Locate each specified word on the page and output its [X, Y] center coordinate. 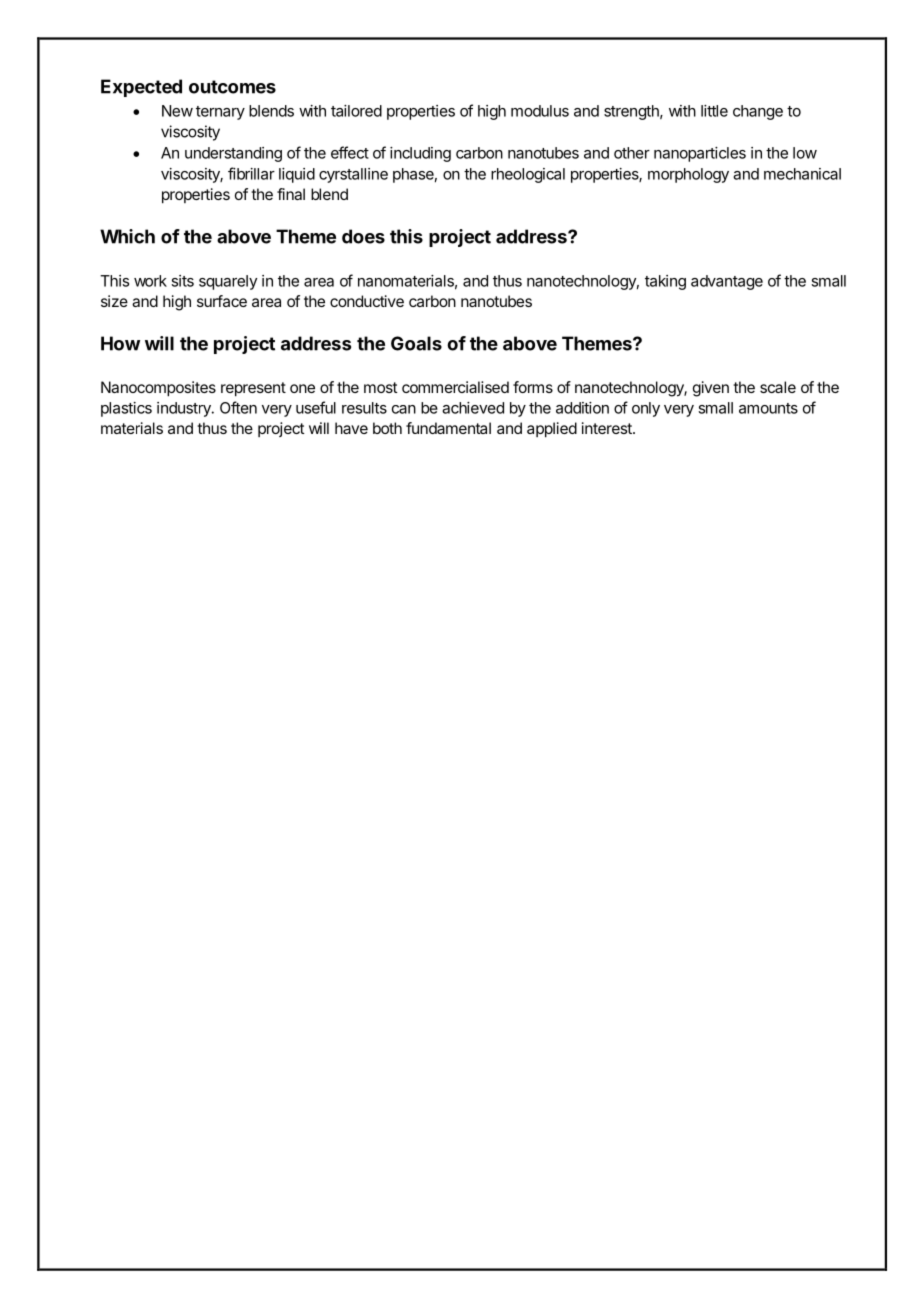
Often [238, 407]
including [420, 154]
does [363, 236]
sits [182, 281]
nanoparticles [700, 154]
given [711, 389]
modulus [540, 111]
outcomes [232, 87]
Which [127, 236]
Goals [416, 343]
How [120, 343]
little [714, 111]
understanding [233, 154]
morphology [688, 175]
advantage [727, 282]
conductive [367, 301]
